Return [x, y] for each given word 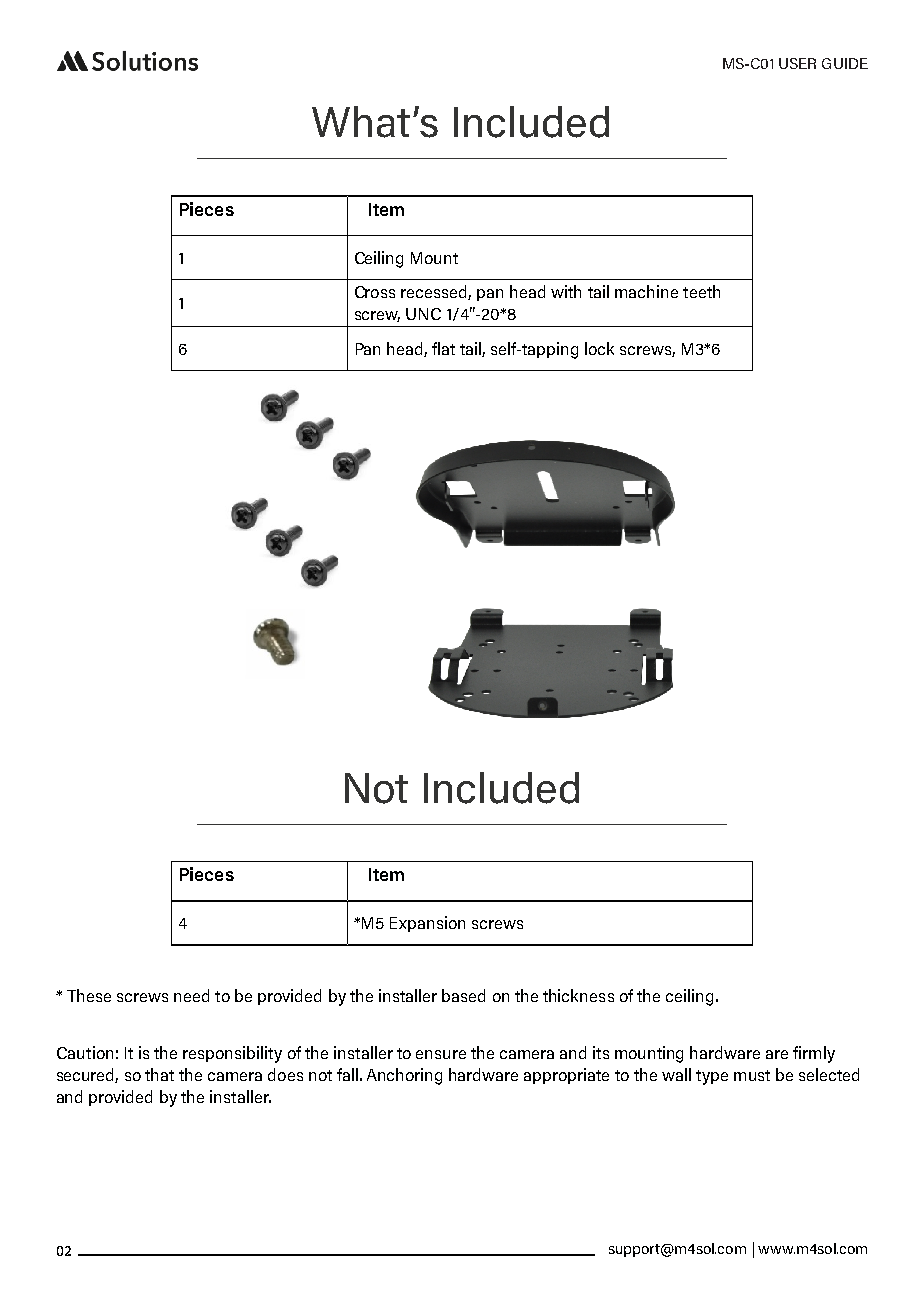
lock [599, 348]
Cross [375, 292]
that [159, 1074]
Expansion [427, 924]
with [566, 291]
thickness [578, 995]
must [752, 1075]
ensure [441, 1054]
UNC [423, 314]
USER [797, 63]
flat [443, 348]
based [463, 995]
